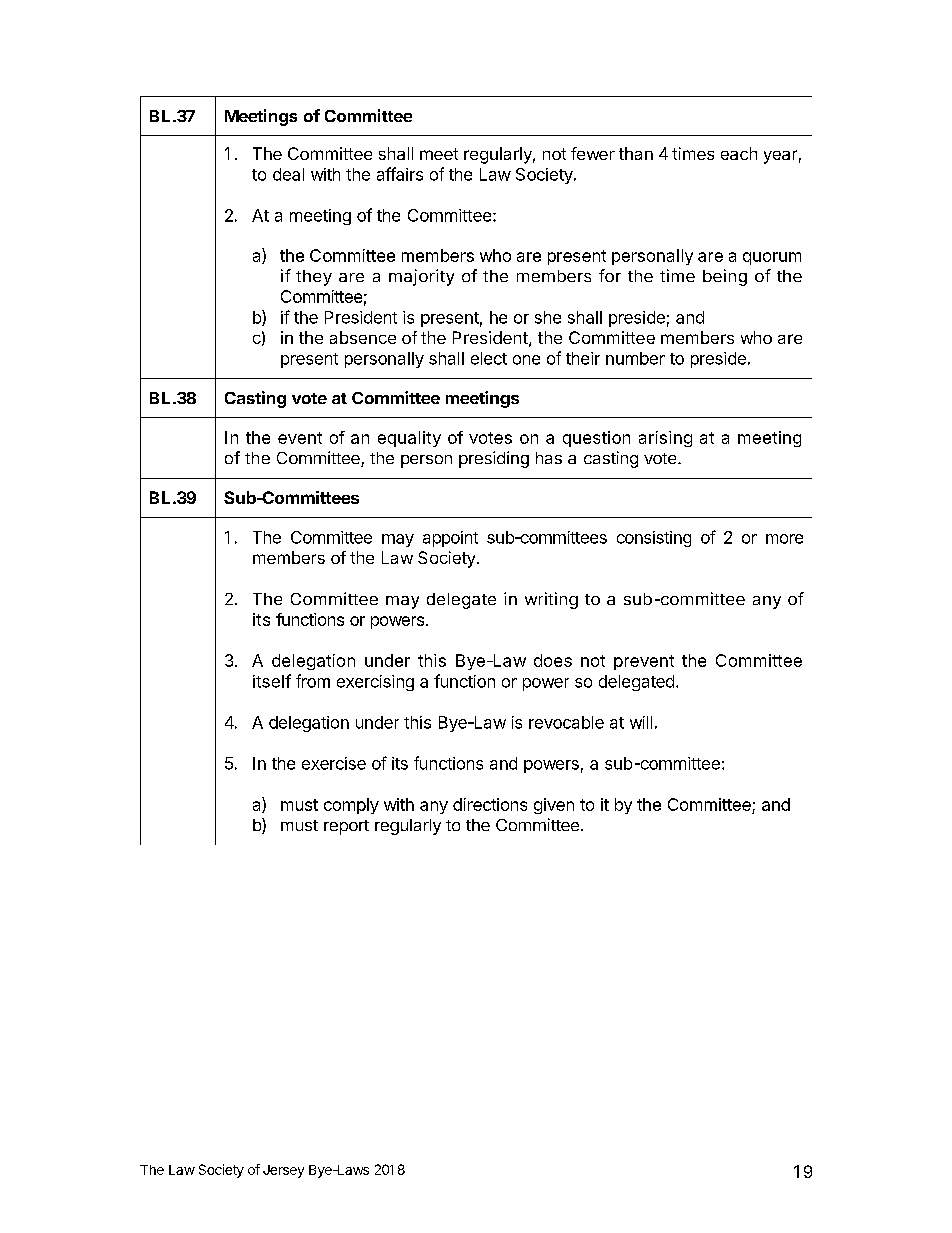 This document has width=952, height=1233. What do you see at coordinates (549, 458) in the document?
I see `has` at bounding box center [549, 458].
